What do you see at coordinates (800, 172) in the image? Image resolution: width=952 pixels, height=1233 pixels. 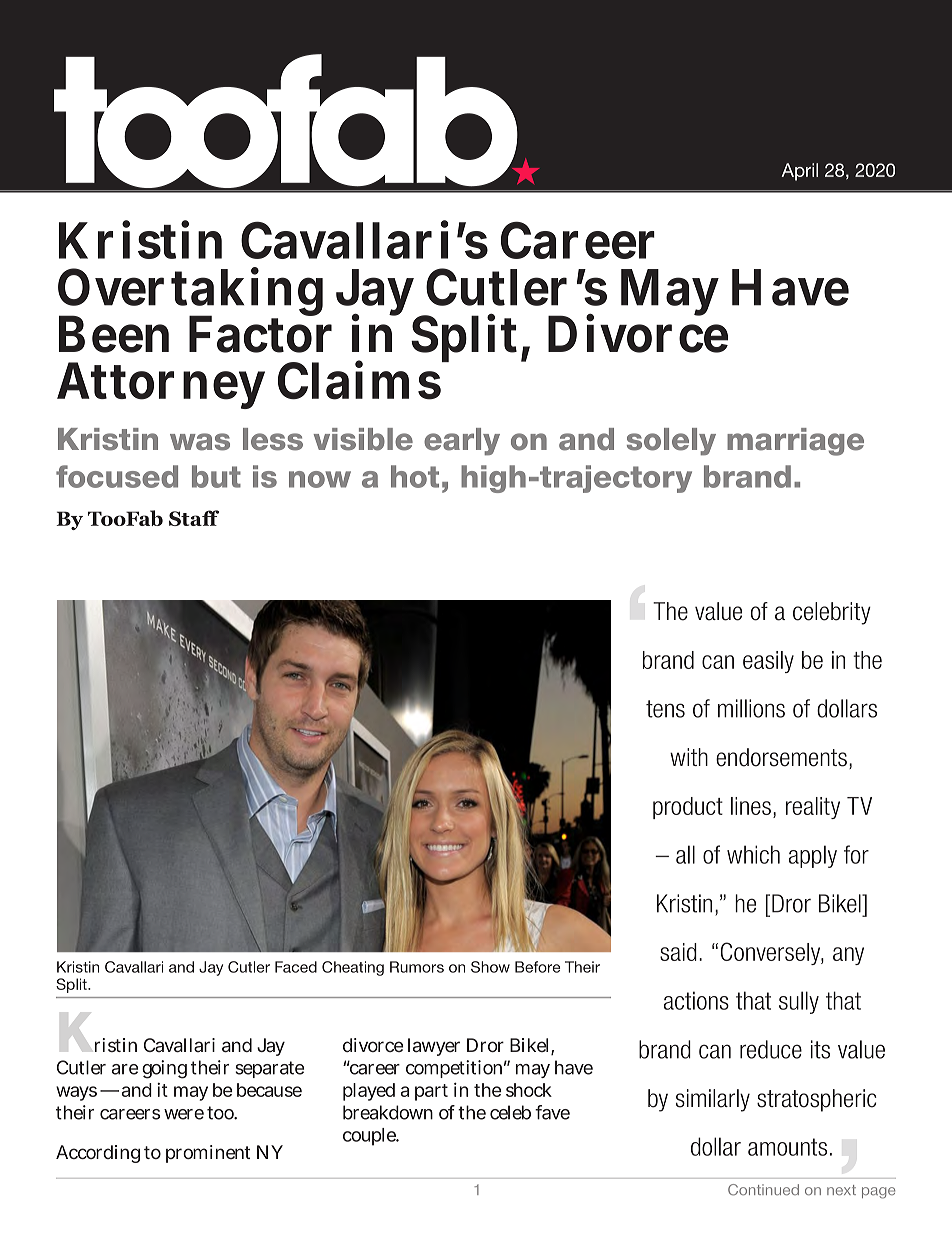 I see `April` at bounding box center [800, 172].
